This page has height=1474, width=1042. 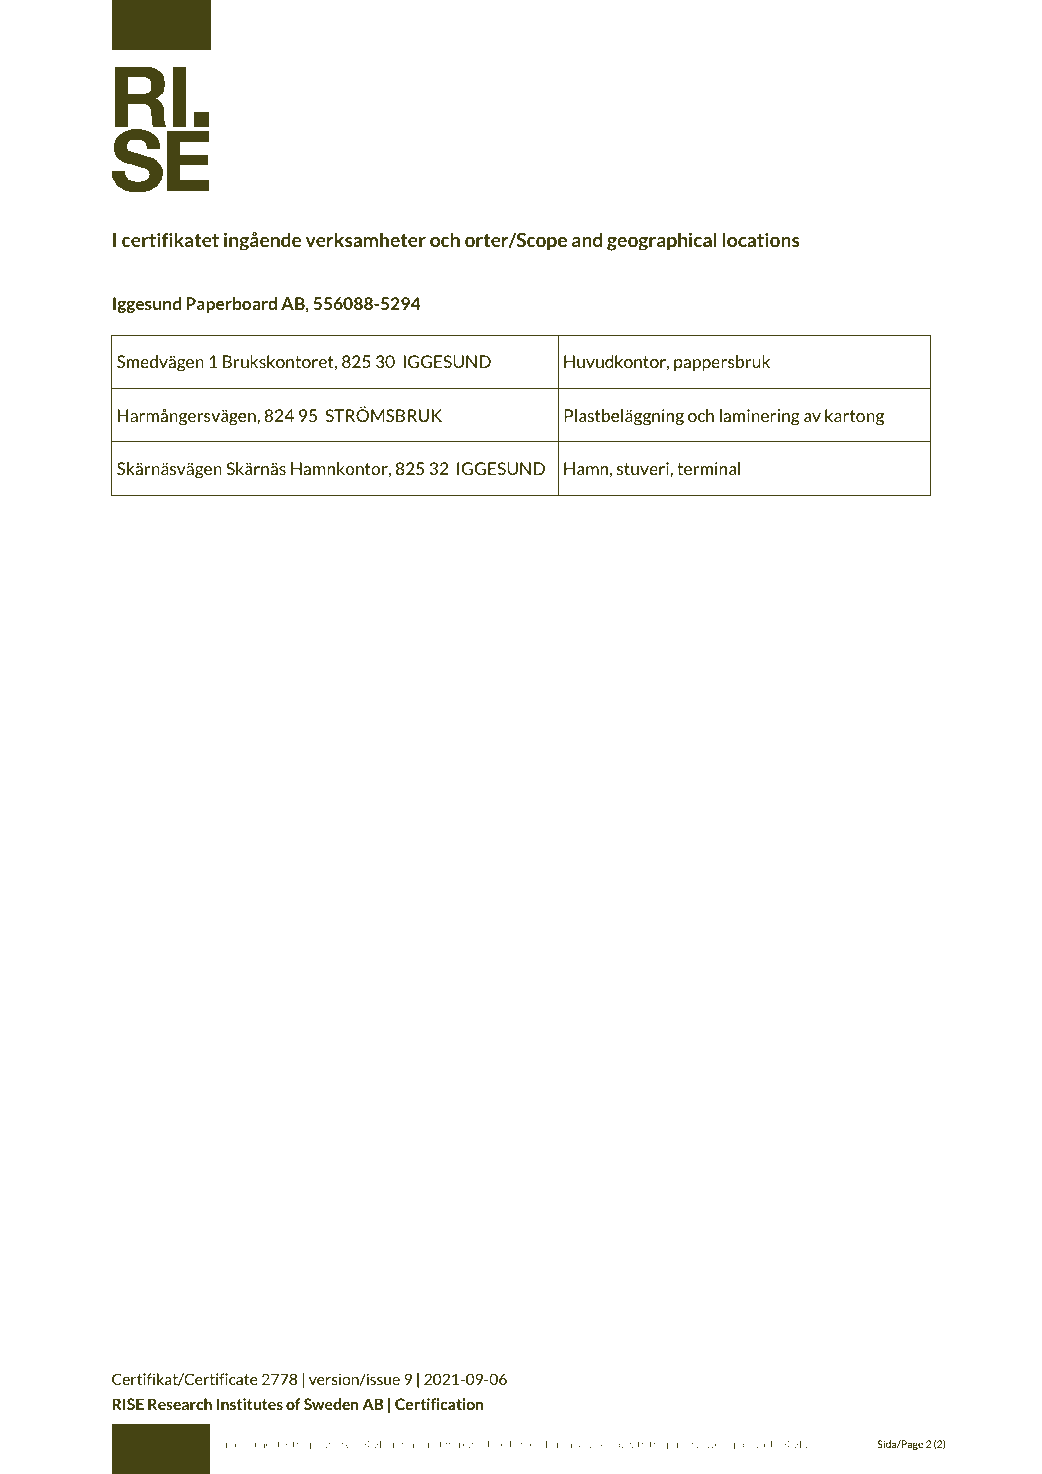 I want to click on geographical, so click(x=662, y=241).
